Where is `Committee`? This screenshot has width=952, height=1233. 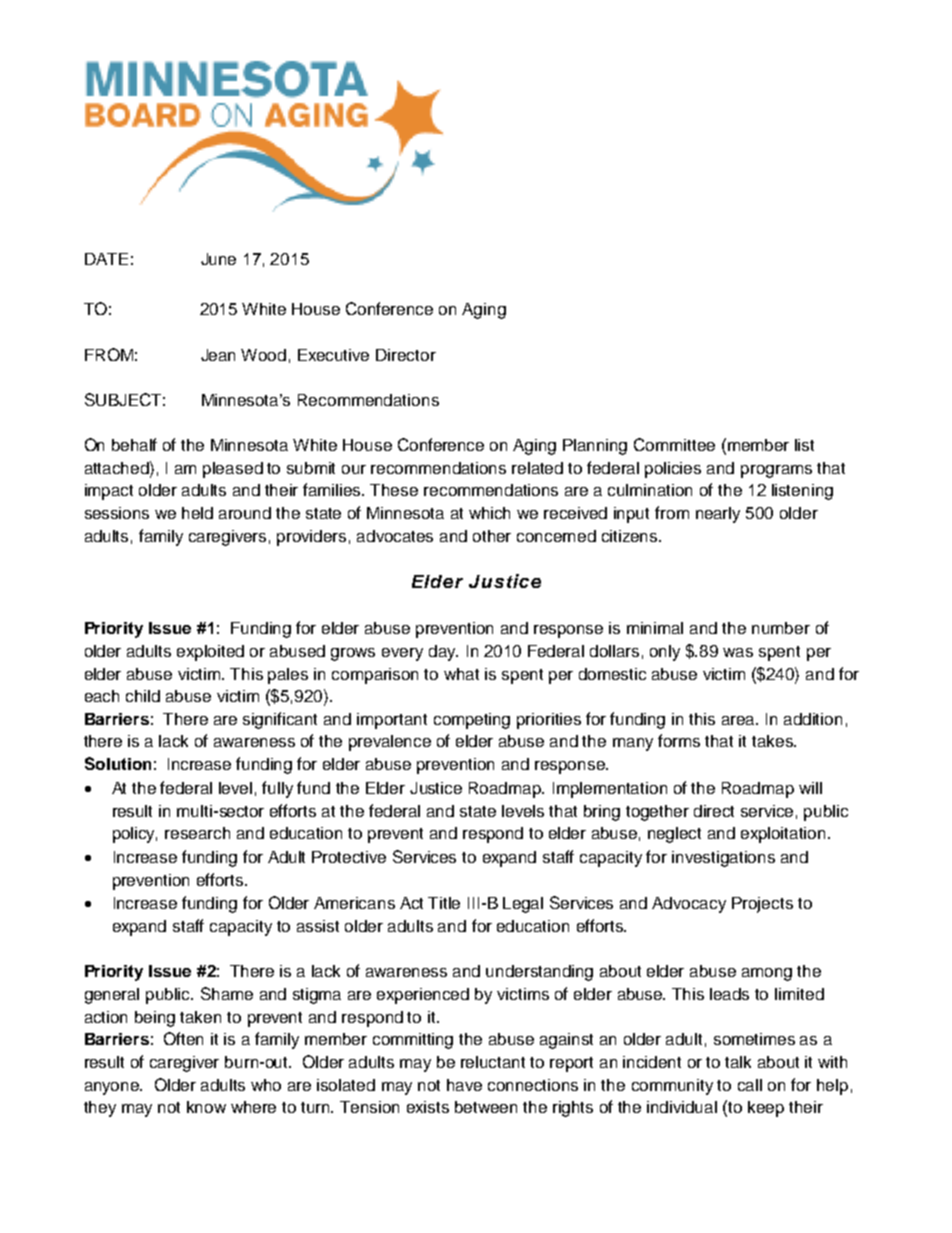
Committee is located at coordinates (674, 444).
